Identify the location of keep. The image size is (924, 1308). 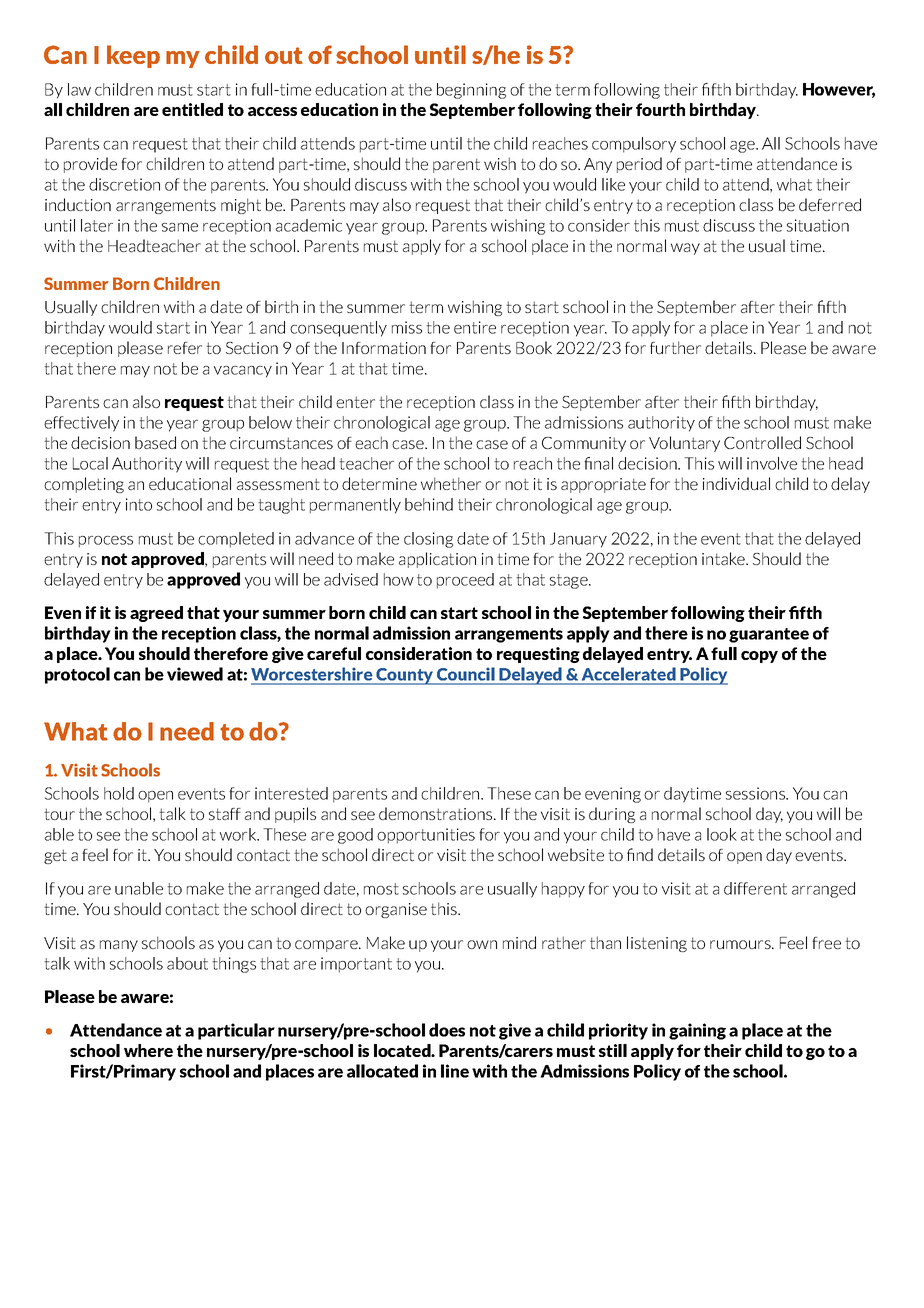
(133, 56).
